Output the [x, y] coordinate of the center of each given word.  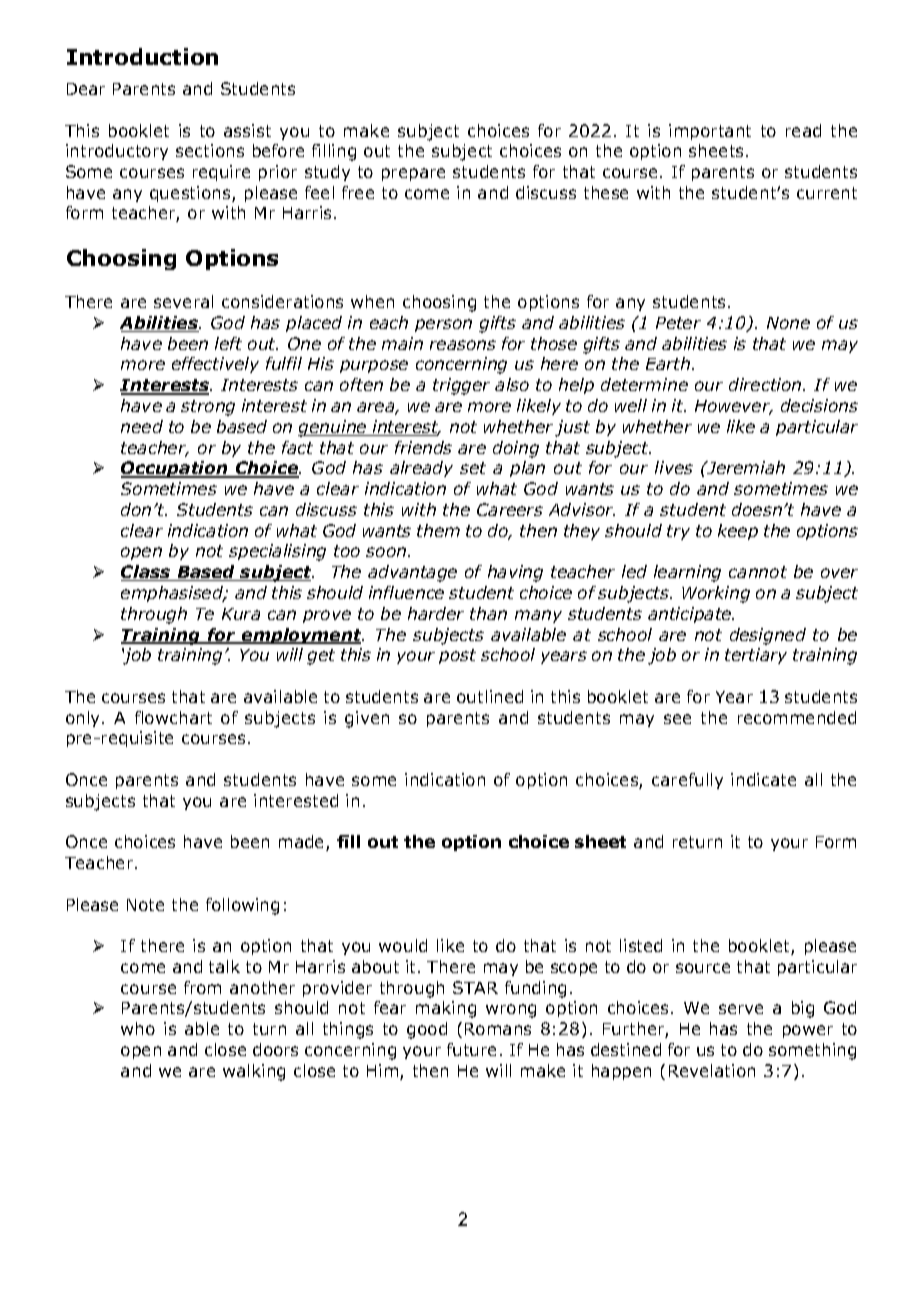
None [788, 323]
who [138, 1028]
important [710, 132]
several [183, 301]
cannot [758, 572]
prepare [413, 174]
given [367, 719]
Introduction [142, 56]
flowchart [173, 717]
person [443, 325]
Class [147, 573]
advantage [412, 573]
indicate [763, 779]
